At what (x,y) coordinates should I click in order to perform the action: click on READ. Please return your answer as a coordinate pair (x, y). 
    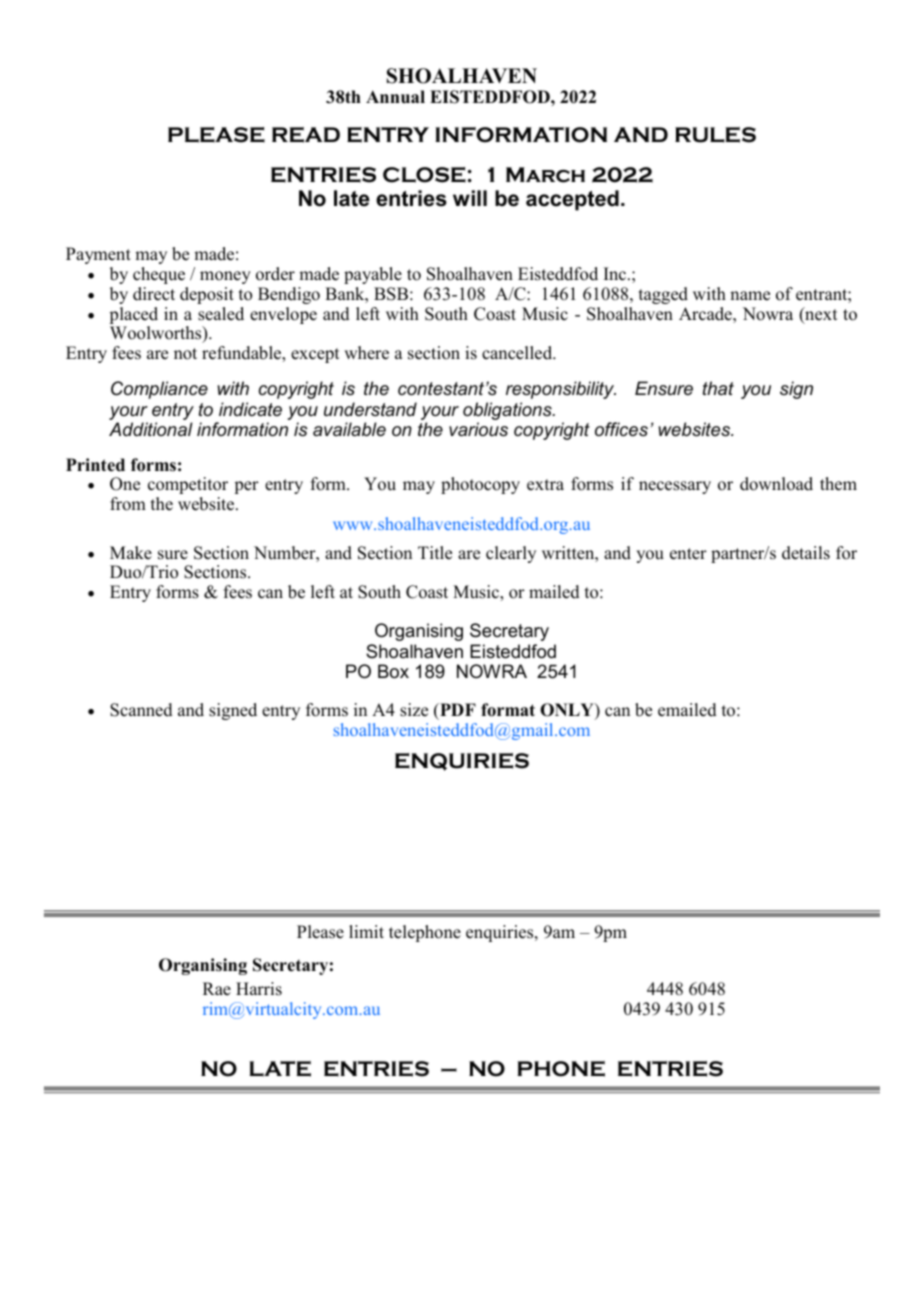
    Looking at the image, I should click on (306, 135).
